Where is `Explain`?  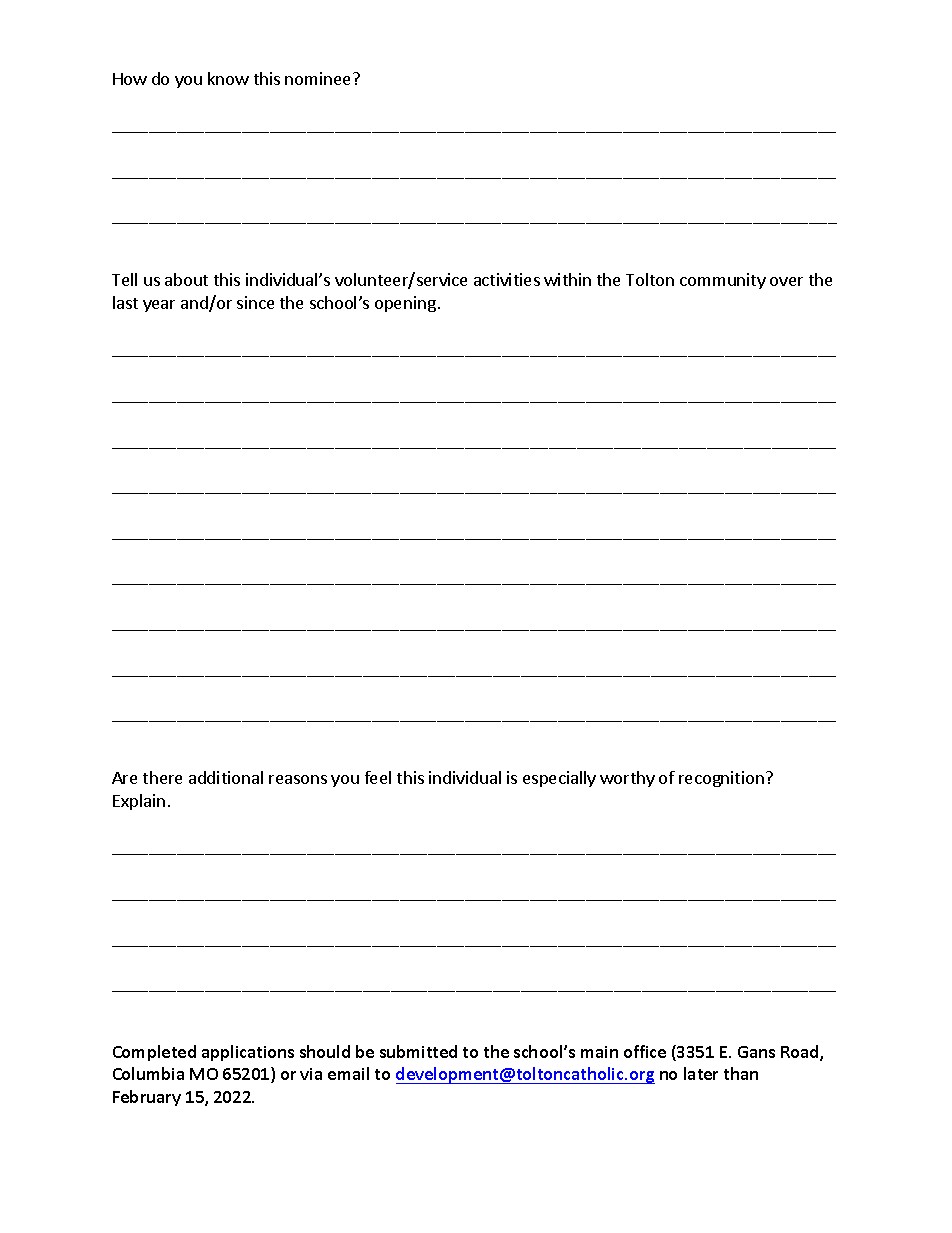
Explain is located at coordinates (139, 802).
